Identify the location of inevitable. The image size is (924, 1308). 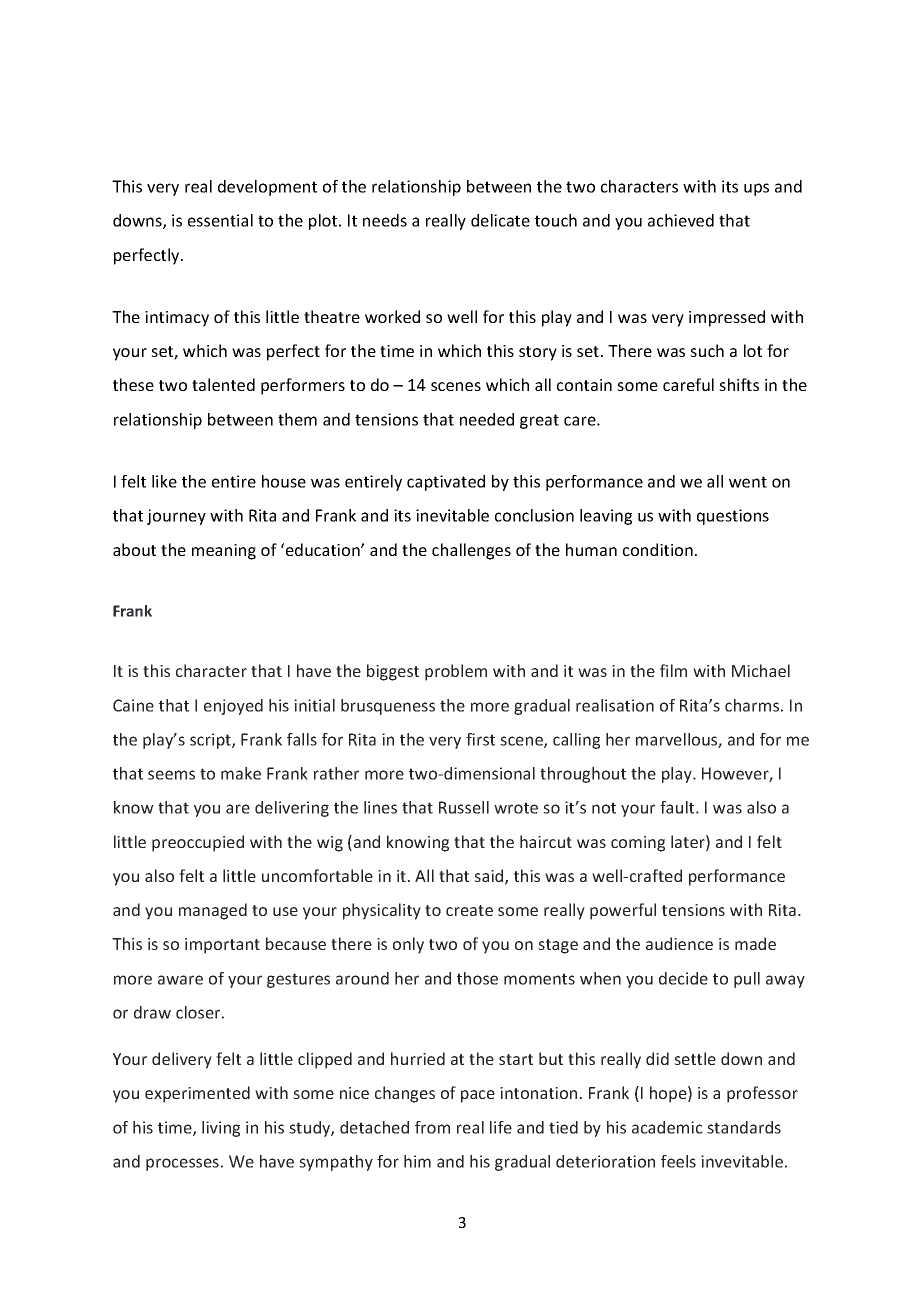
(452, 515).
